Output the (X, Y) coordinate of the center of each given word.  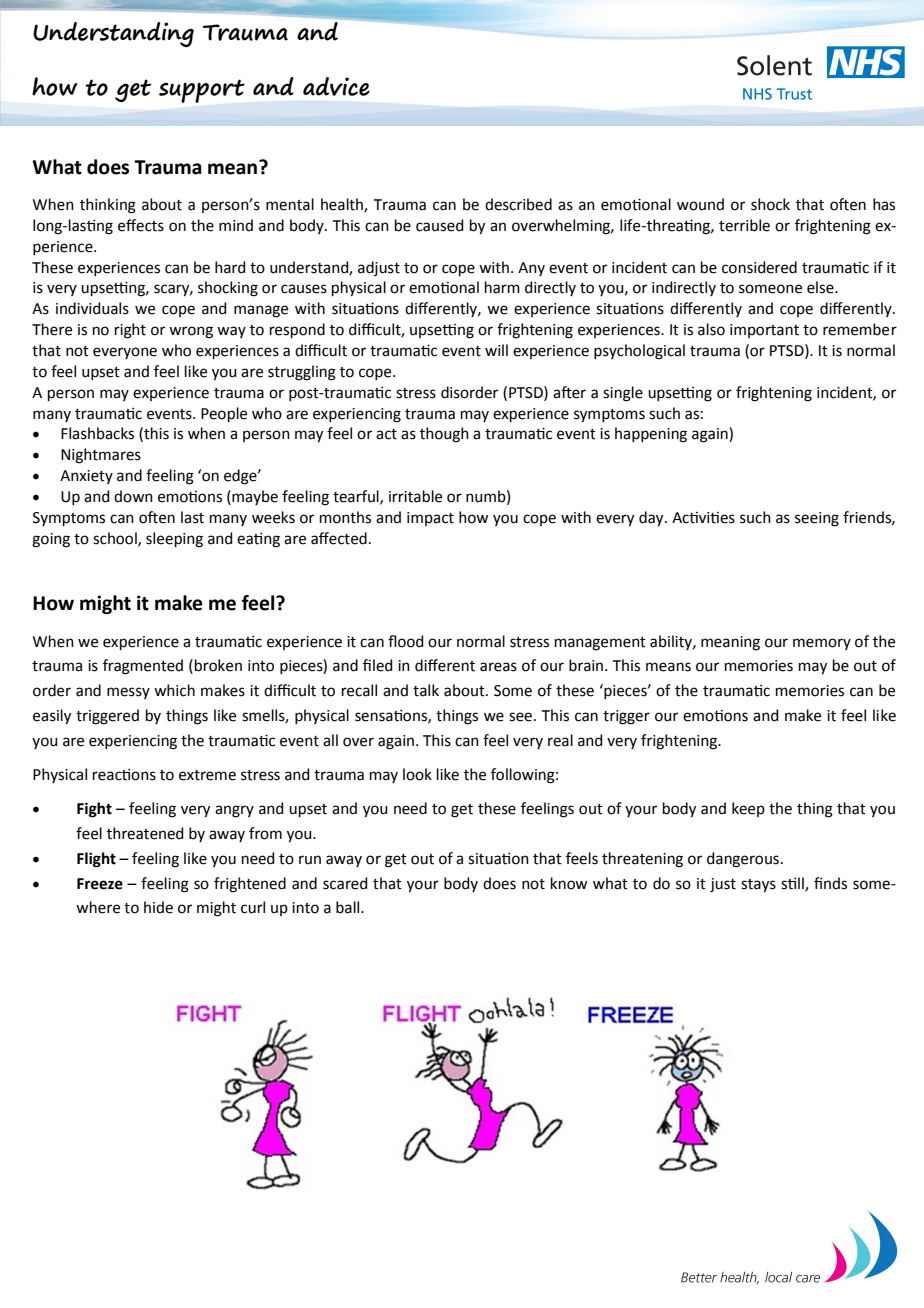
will (496, 350)
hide (158, 907)
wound (700, 204)
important (764, 331)
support (202, 91)
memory (822, 644)
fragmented (143, 667)
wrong (191, 332)
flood (406, 641)
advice (336, 86)
